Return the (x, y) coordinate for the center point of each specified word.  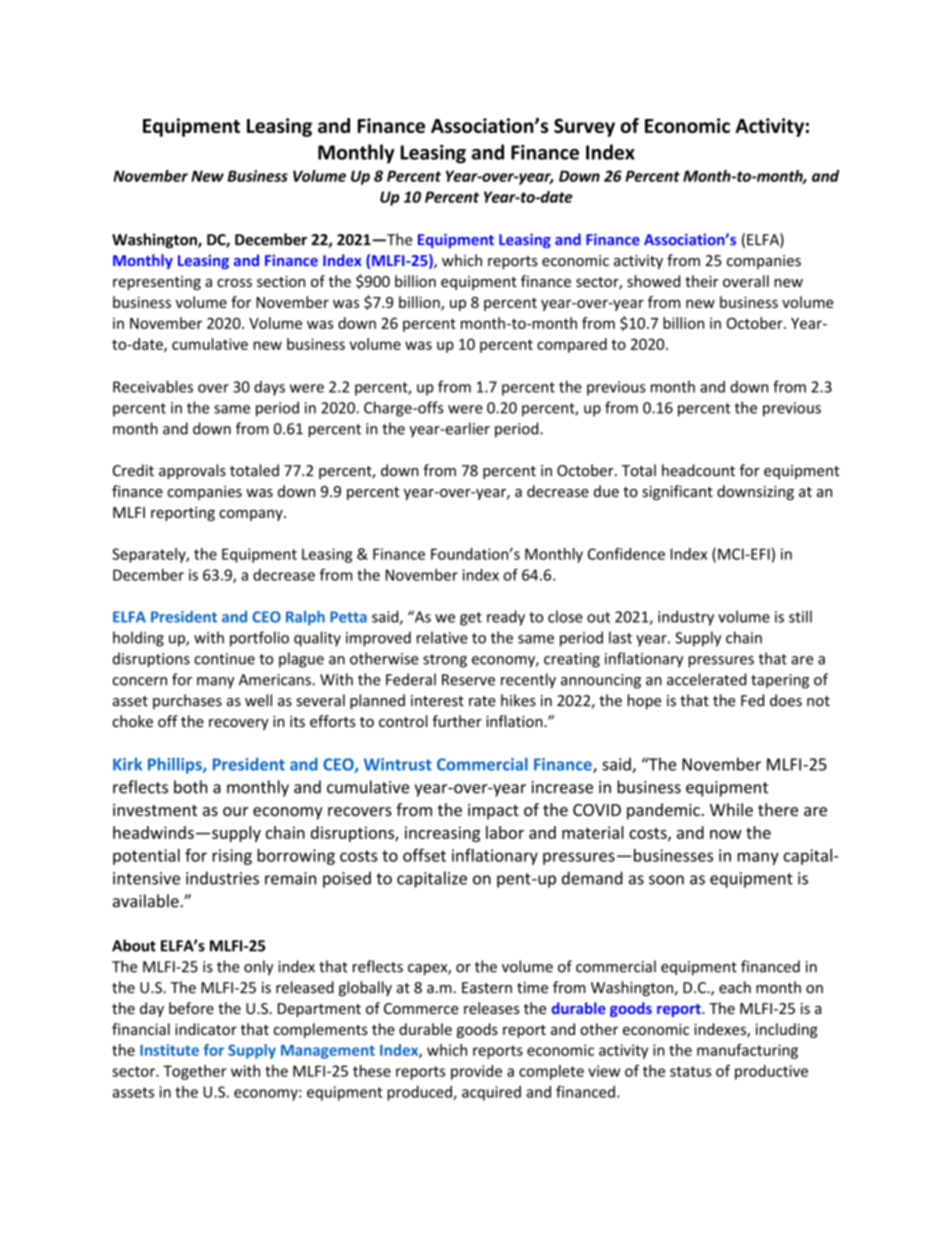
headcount (698, 470)
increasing (442, 834)
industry (686, 618)
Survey (584, 128)
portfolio (259, 639)
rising (232, 857)
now (726, 834)
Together (195, 1072)
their (702, 281)
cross (234, 283)
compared (572, 345)
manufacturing (747, 1051)
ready (506, 618)
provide (476, 1072)
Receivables (153, 386)
